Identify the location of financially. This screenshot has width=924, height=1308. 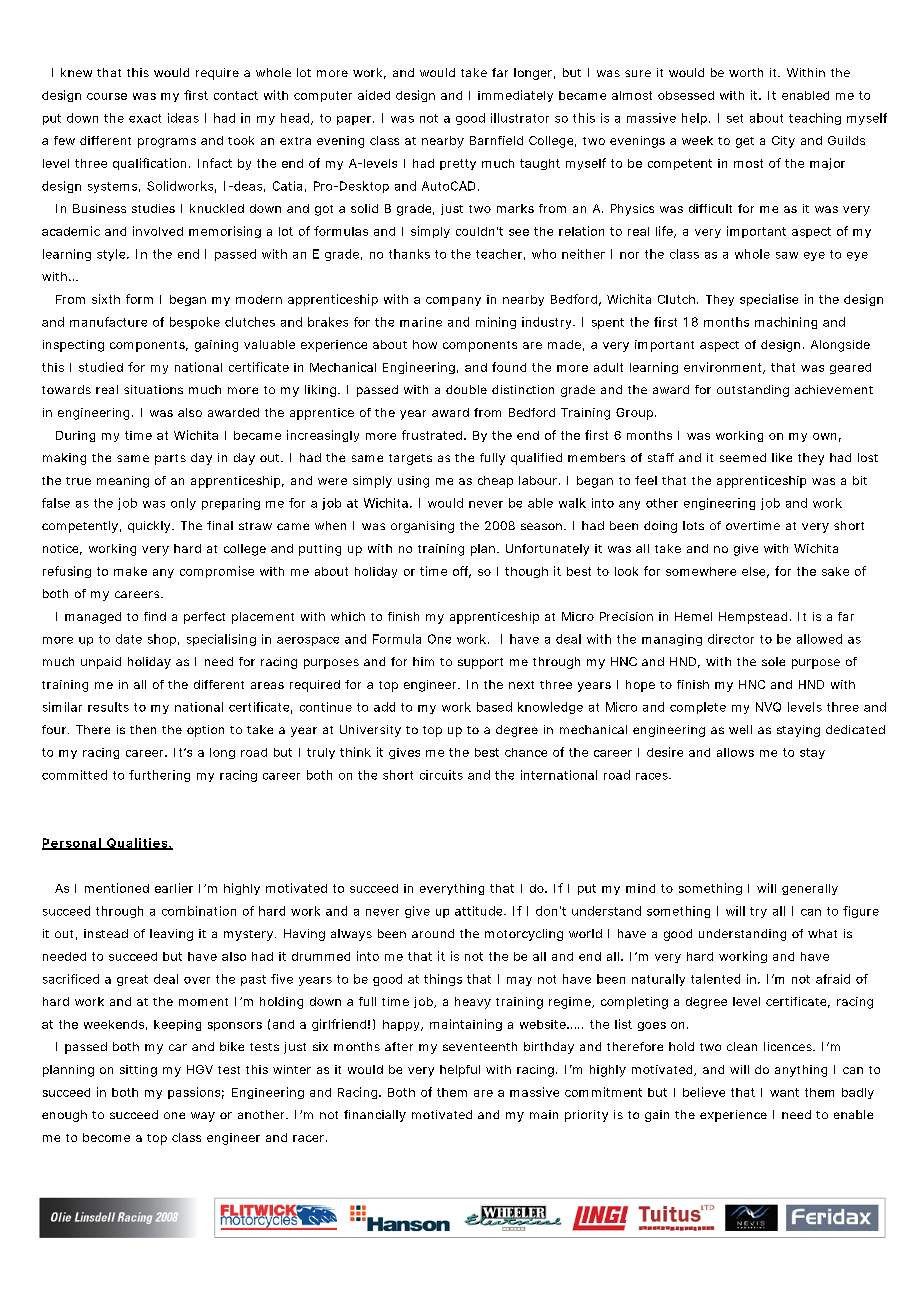
(375, 1116).
